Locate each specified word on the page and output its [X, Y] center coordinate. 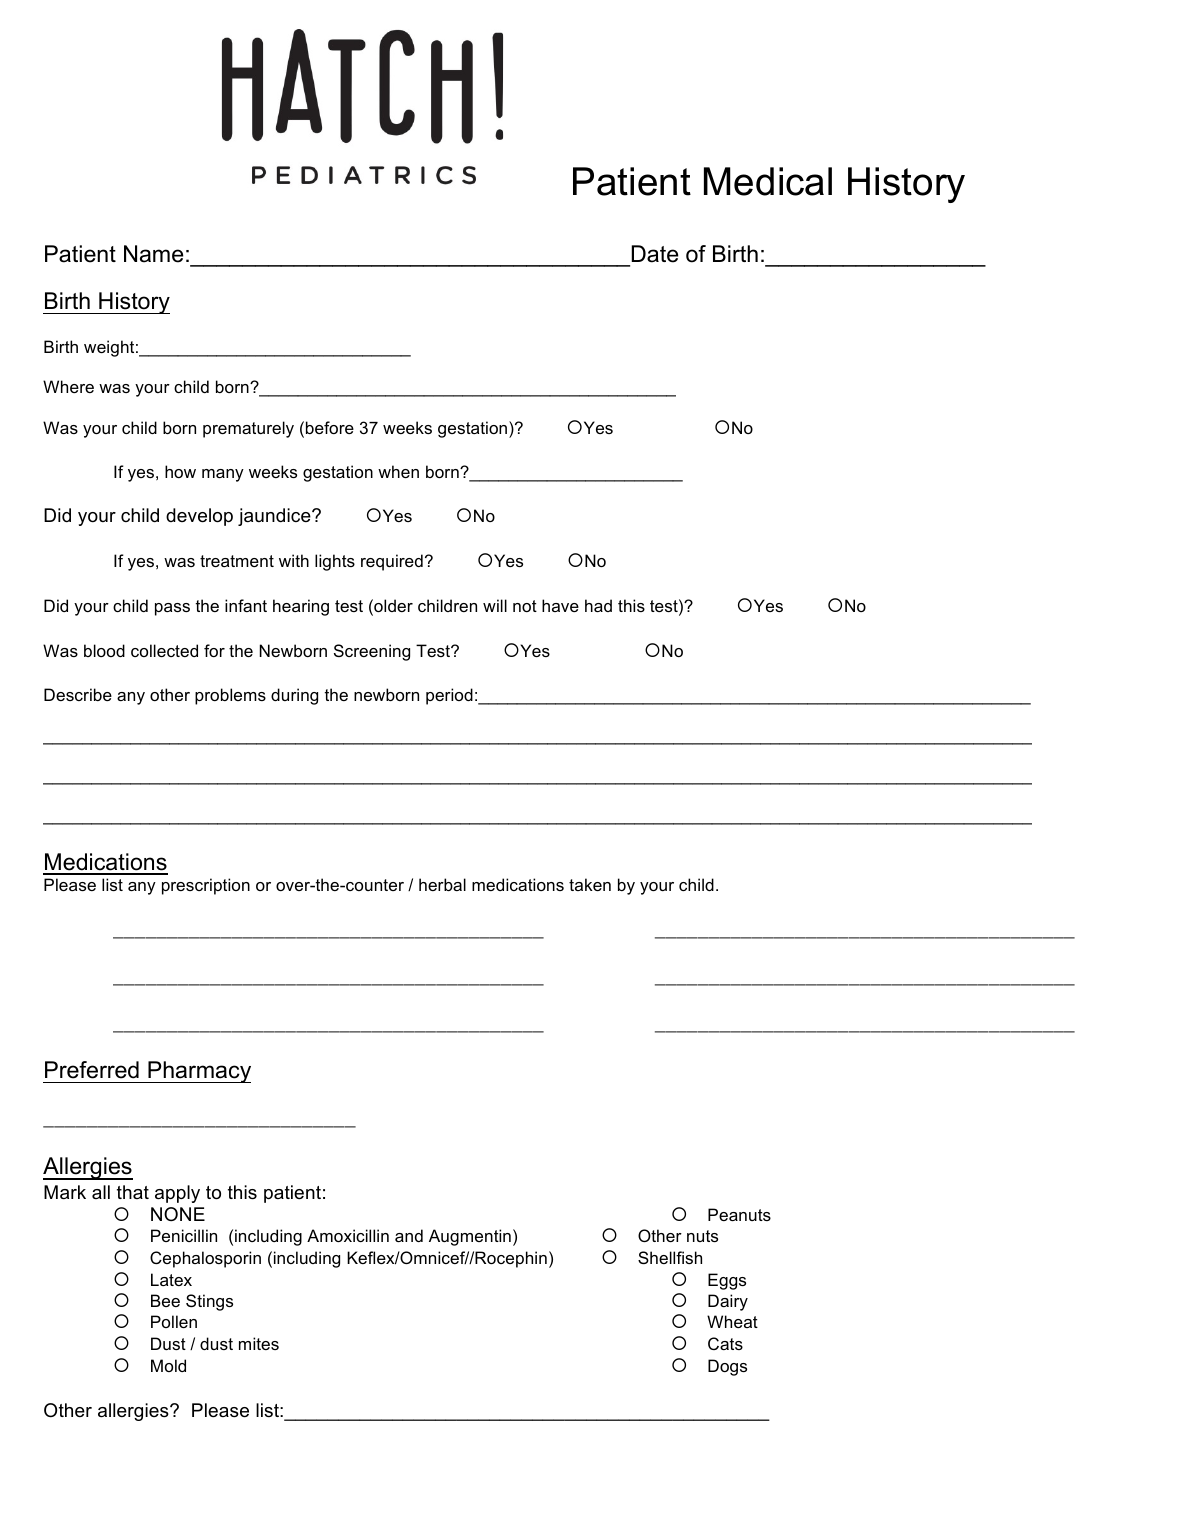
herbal [442, 884]
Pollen [174, 1321]
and [409, 1235]
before [330, 427]
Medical [768, 181]
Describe [78, 694]
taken [590, 884]
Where [68, 386]
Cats [725, 1343]
